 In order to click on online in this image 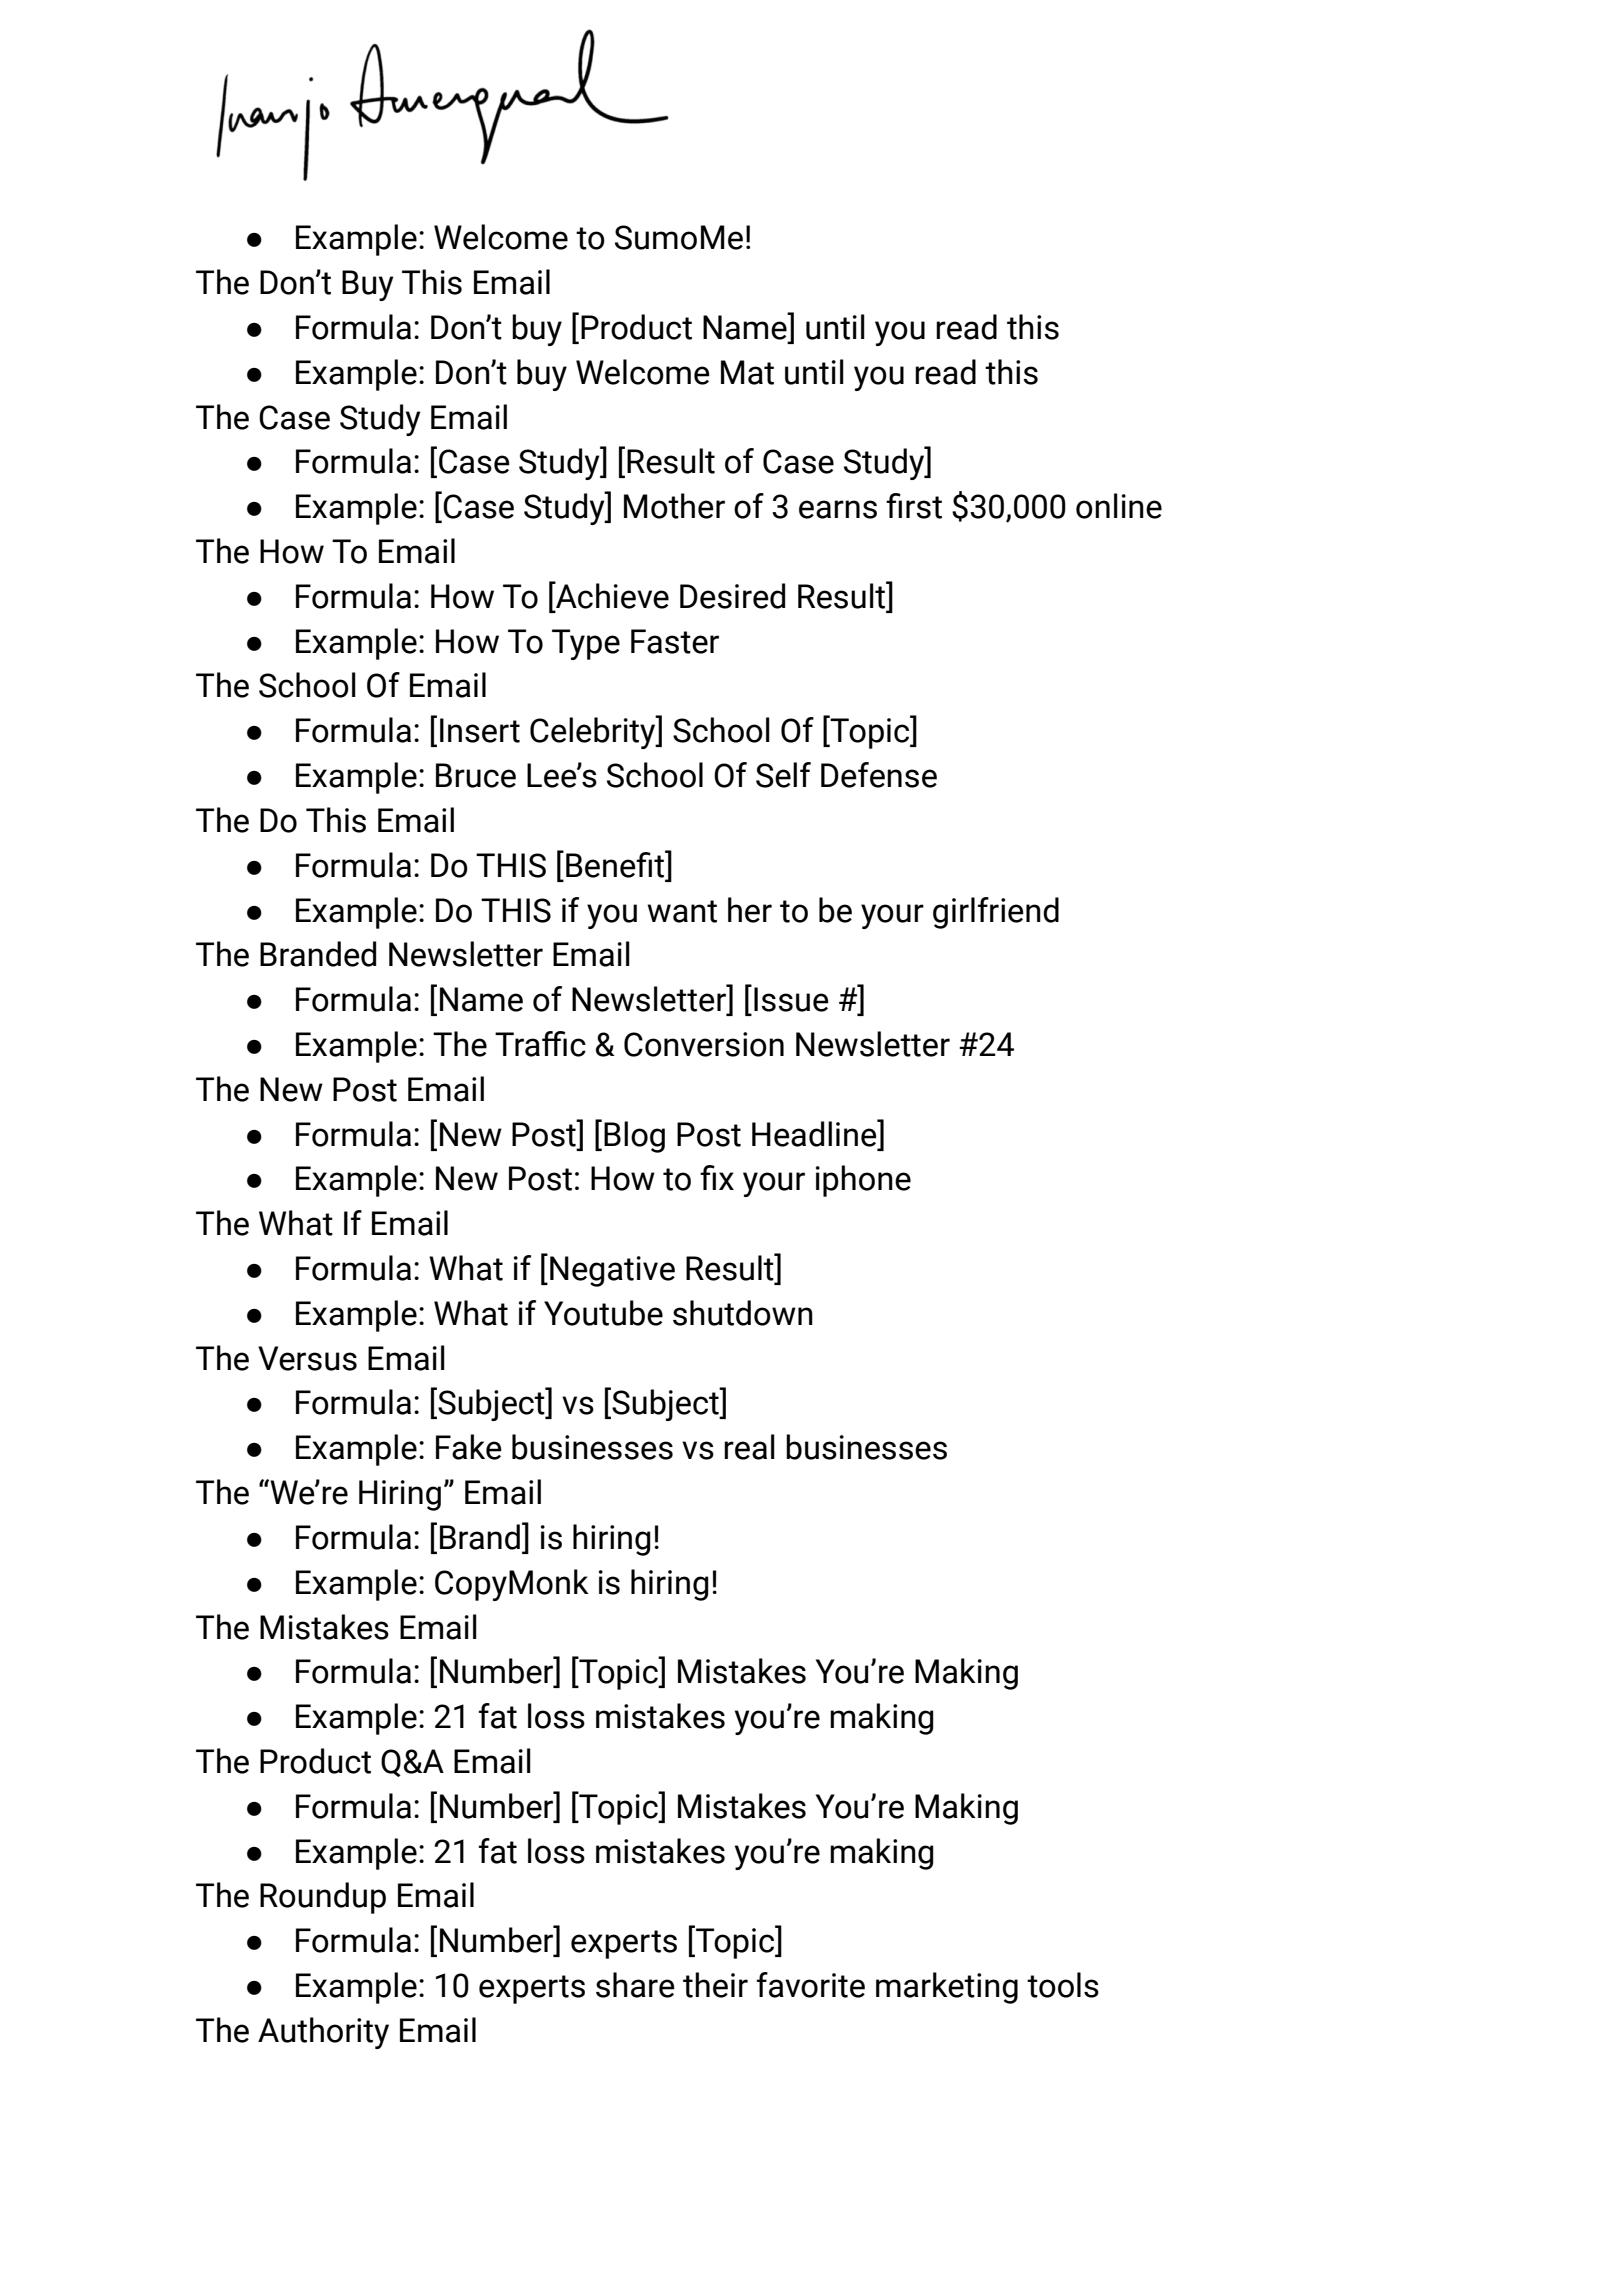, I will do `click(1119, 506)`.
